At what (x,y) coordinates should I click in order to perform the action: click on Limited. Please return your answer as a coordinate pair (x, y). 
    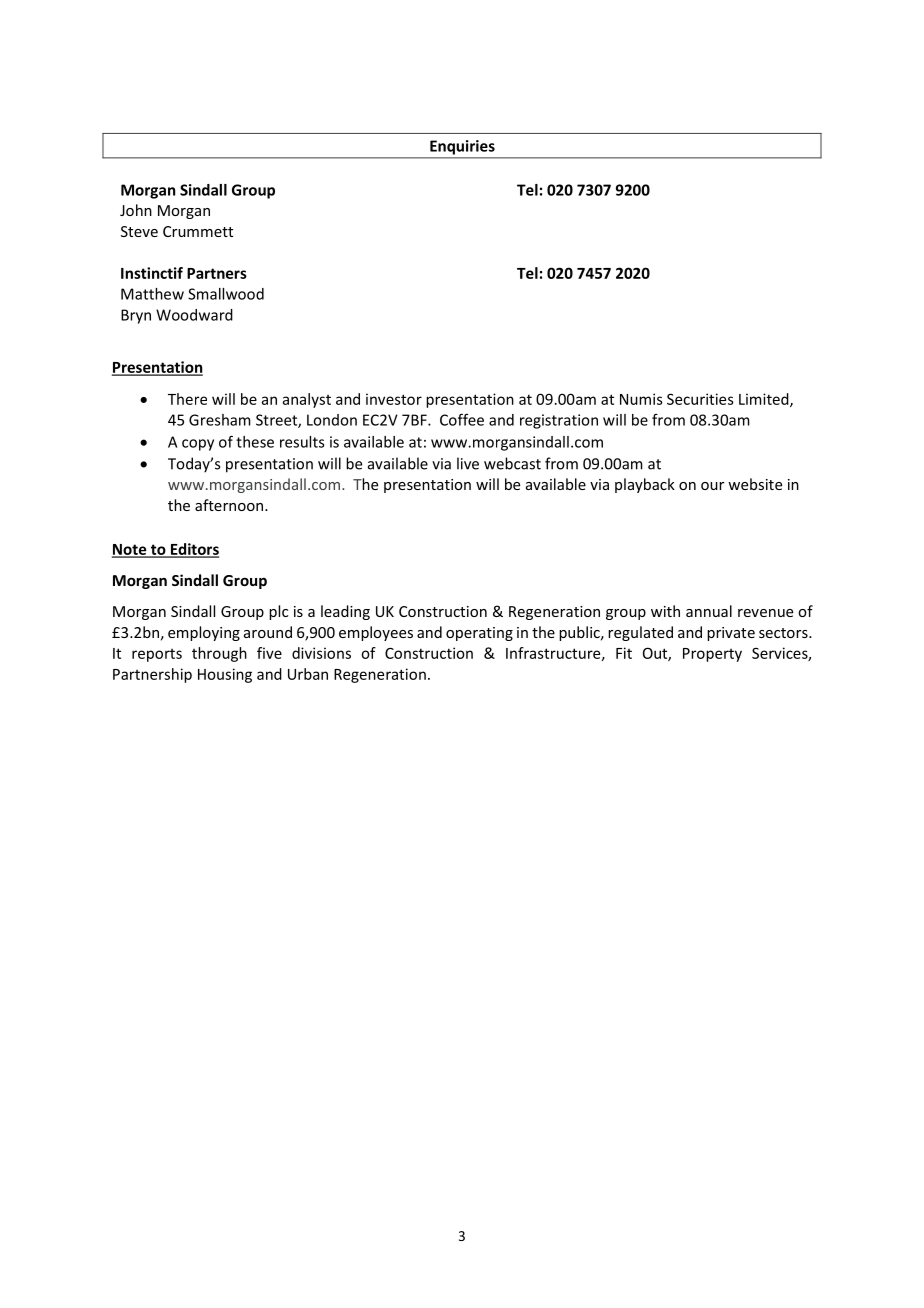
    Looking at the image, I should click on (765, 400).
